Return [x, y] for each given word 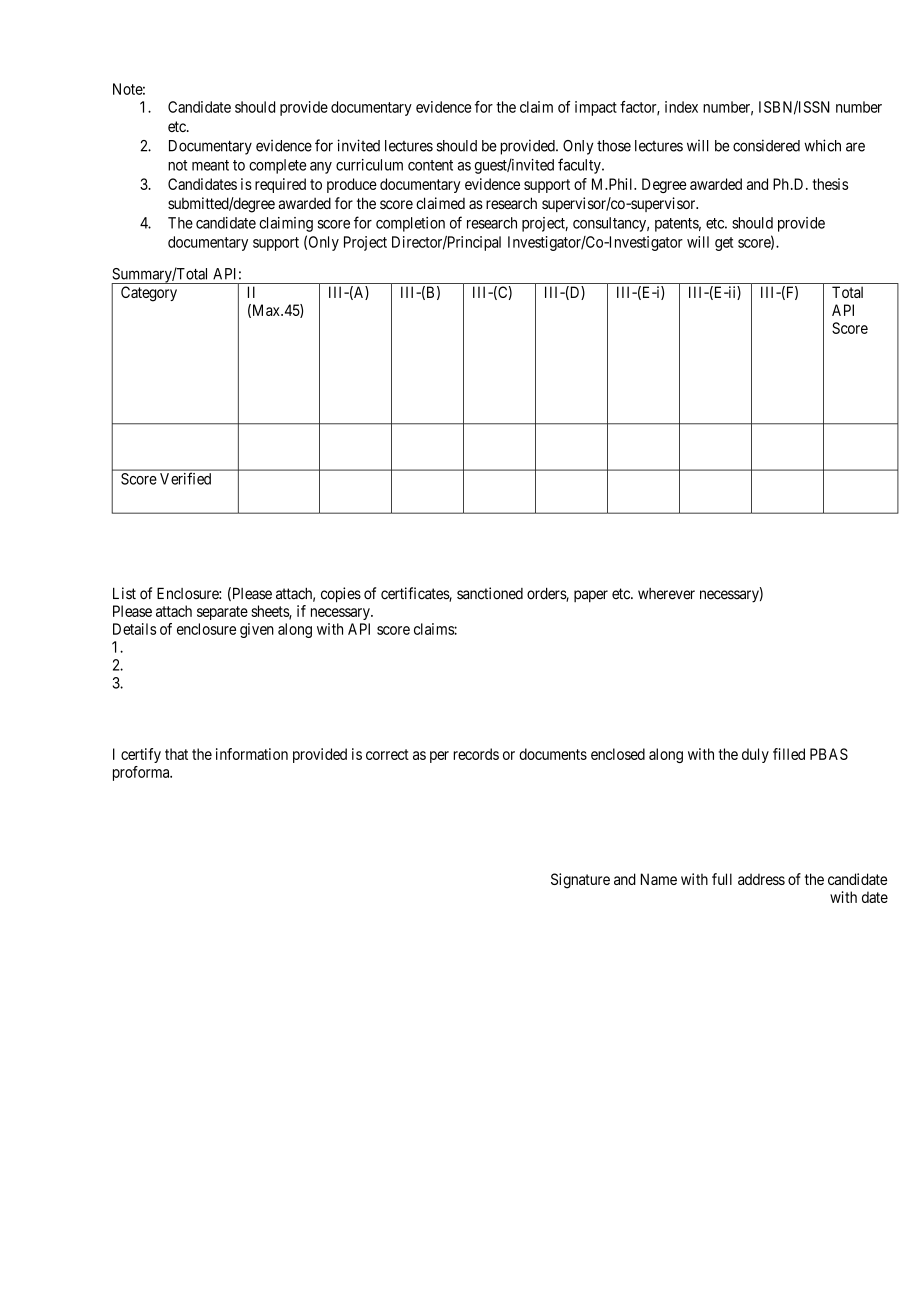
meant [210, 165]
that [176, 754]
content [430, 165]
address [761, 879]
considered [766, 145]
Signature [580, 881]
